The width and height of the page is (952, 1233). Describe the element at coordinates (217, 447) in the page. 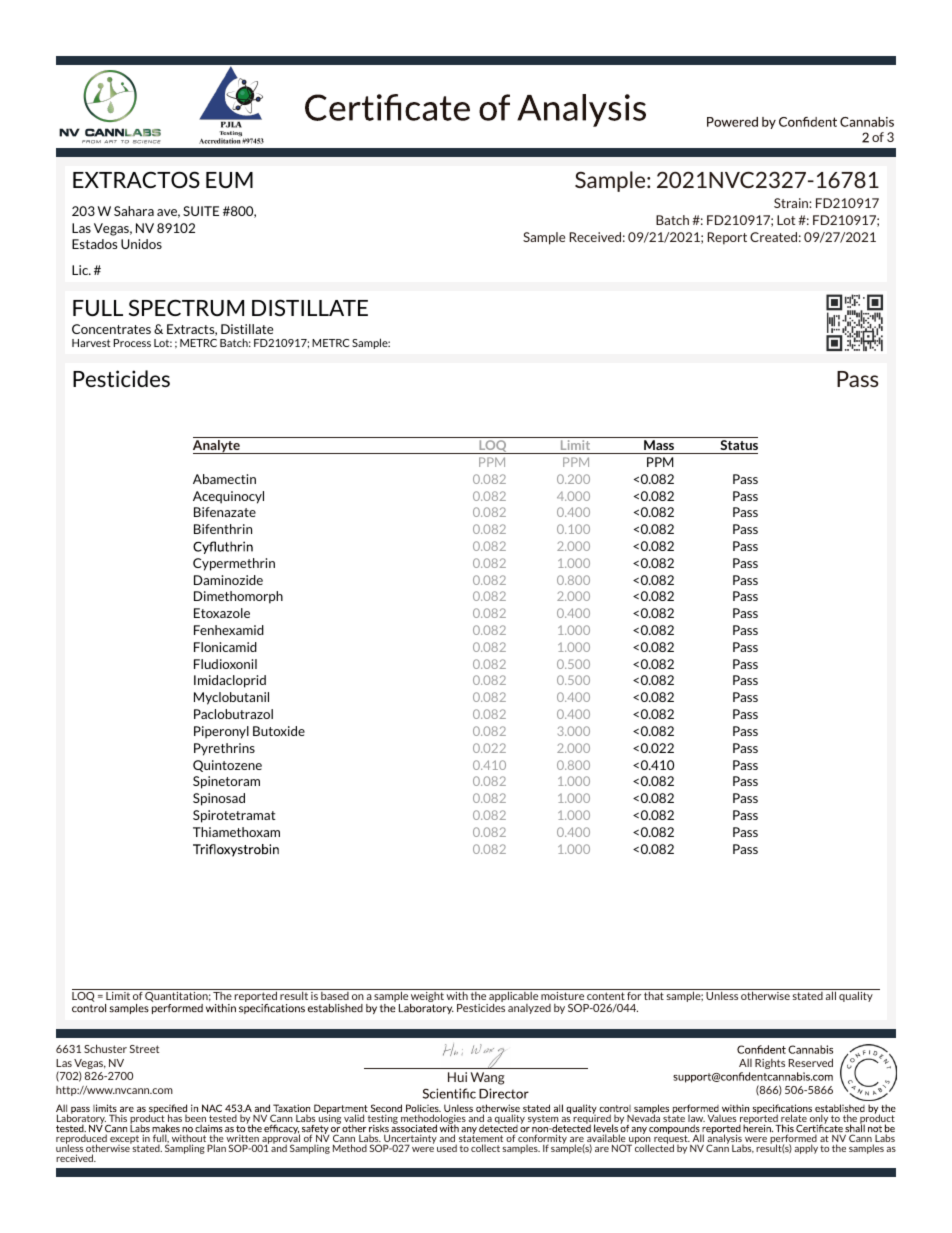

I see `Analyte` at that location.
